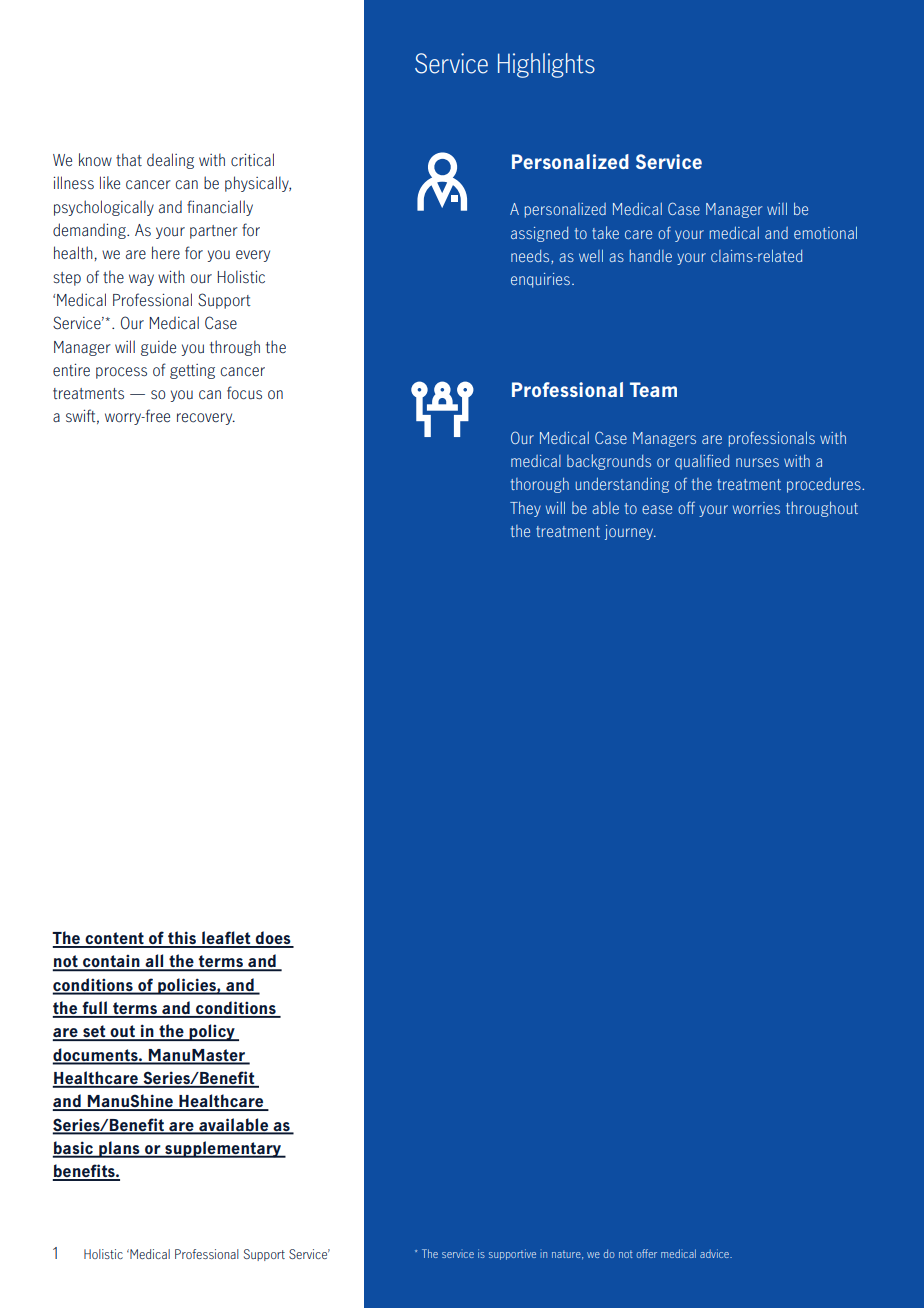 Image resolution: width=924 pixels, height=1308 pixels. Describe the element at coordinates (653, 389) in the screenshot. I see `Team` at that location.
